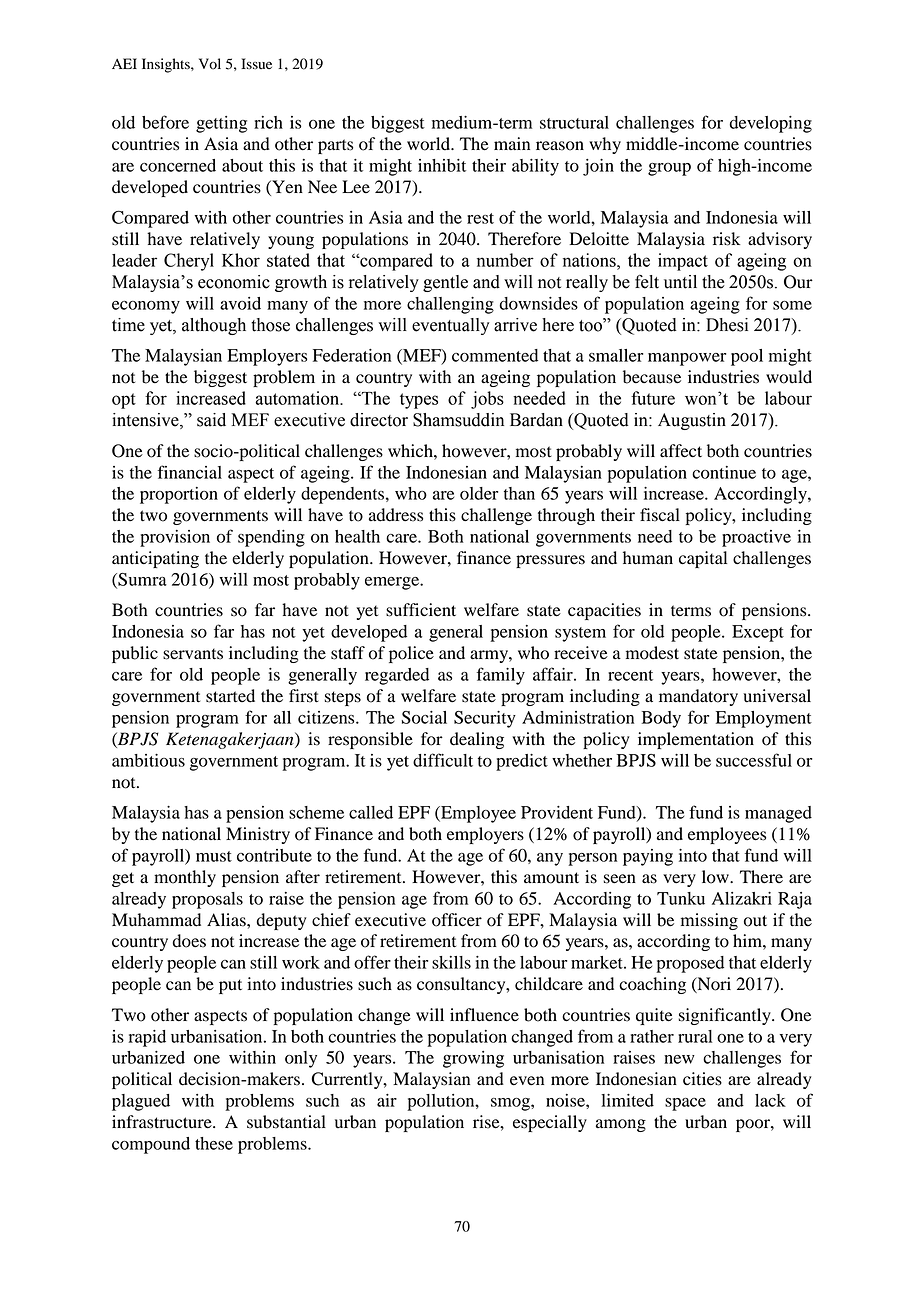 The height and width of the screenshot is (1308, 924). I want to click on main, so click(512, 143).
